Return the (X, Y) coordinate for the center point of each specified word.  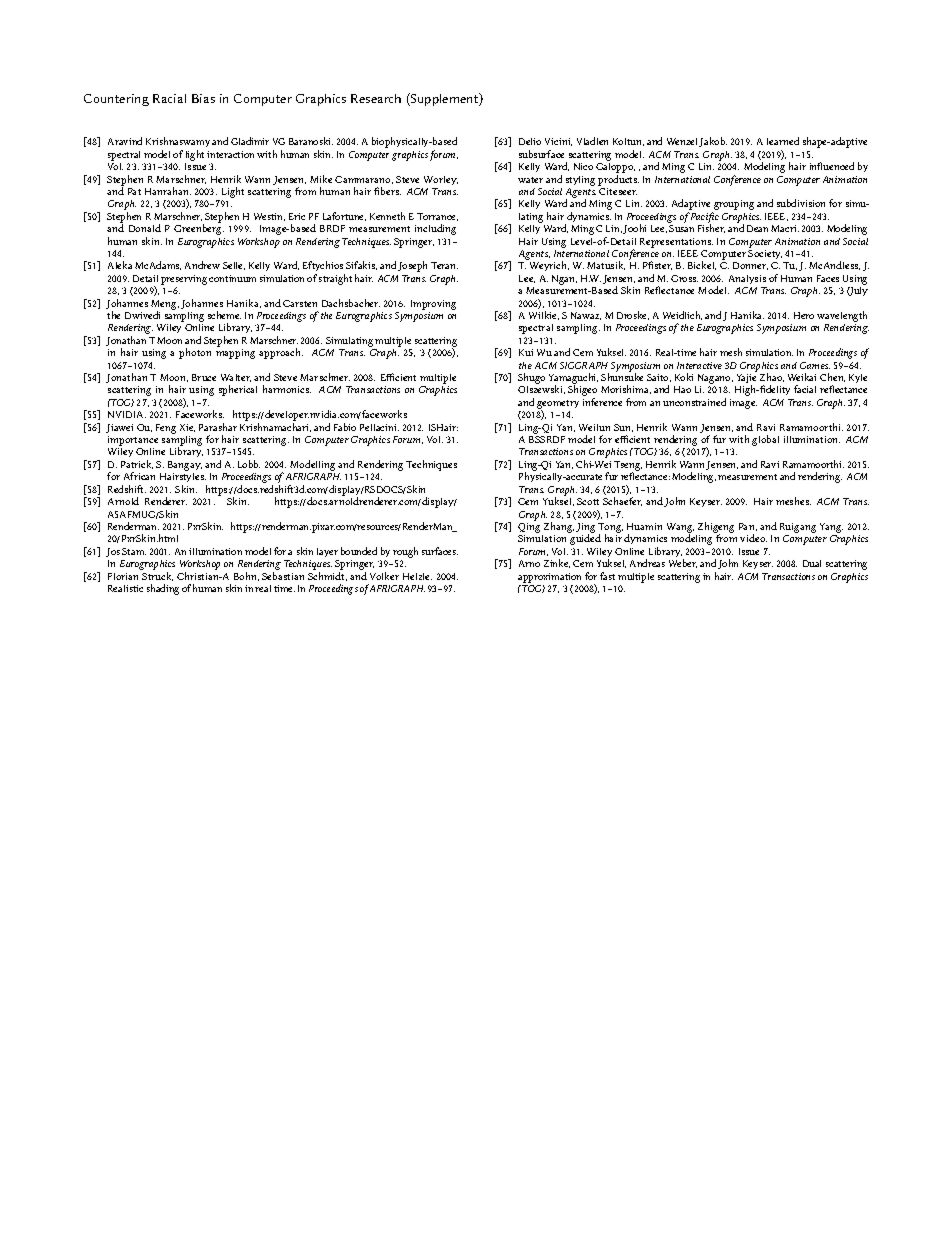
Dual (812, 563)
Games (815, 365)
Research (376, 98)
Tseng (628, 467)
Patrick (137, 464)
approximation (549, 578)
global (765, 440)
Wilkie (544, 315)
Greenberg (199, 229)
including (435, 229)
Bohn (246, 576)
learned (783, 141)
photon (195, 353)
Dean (757, 228)
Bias (203, 98)
